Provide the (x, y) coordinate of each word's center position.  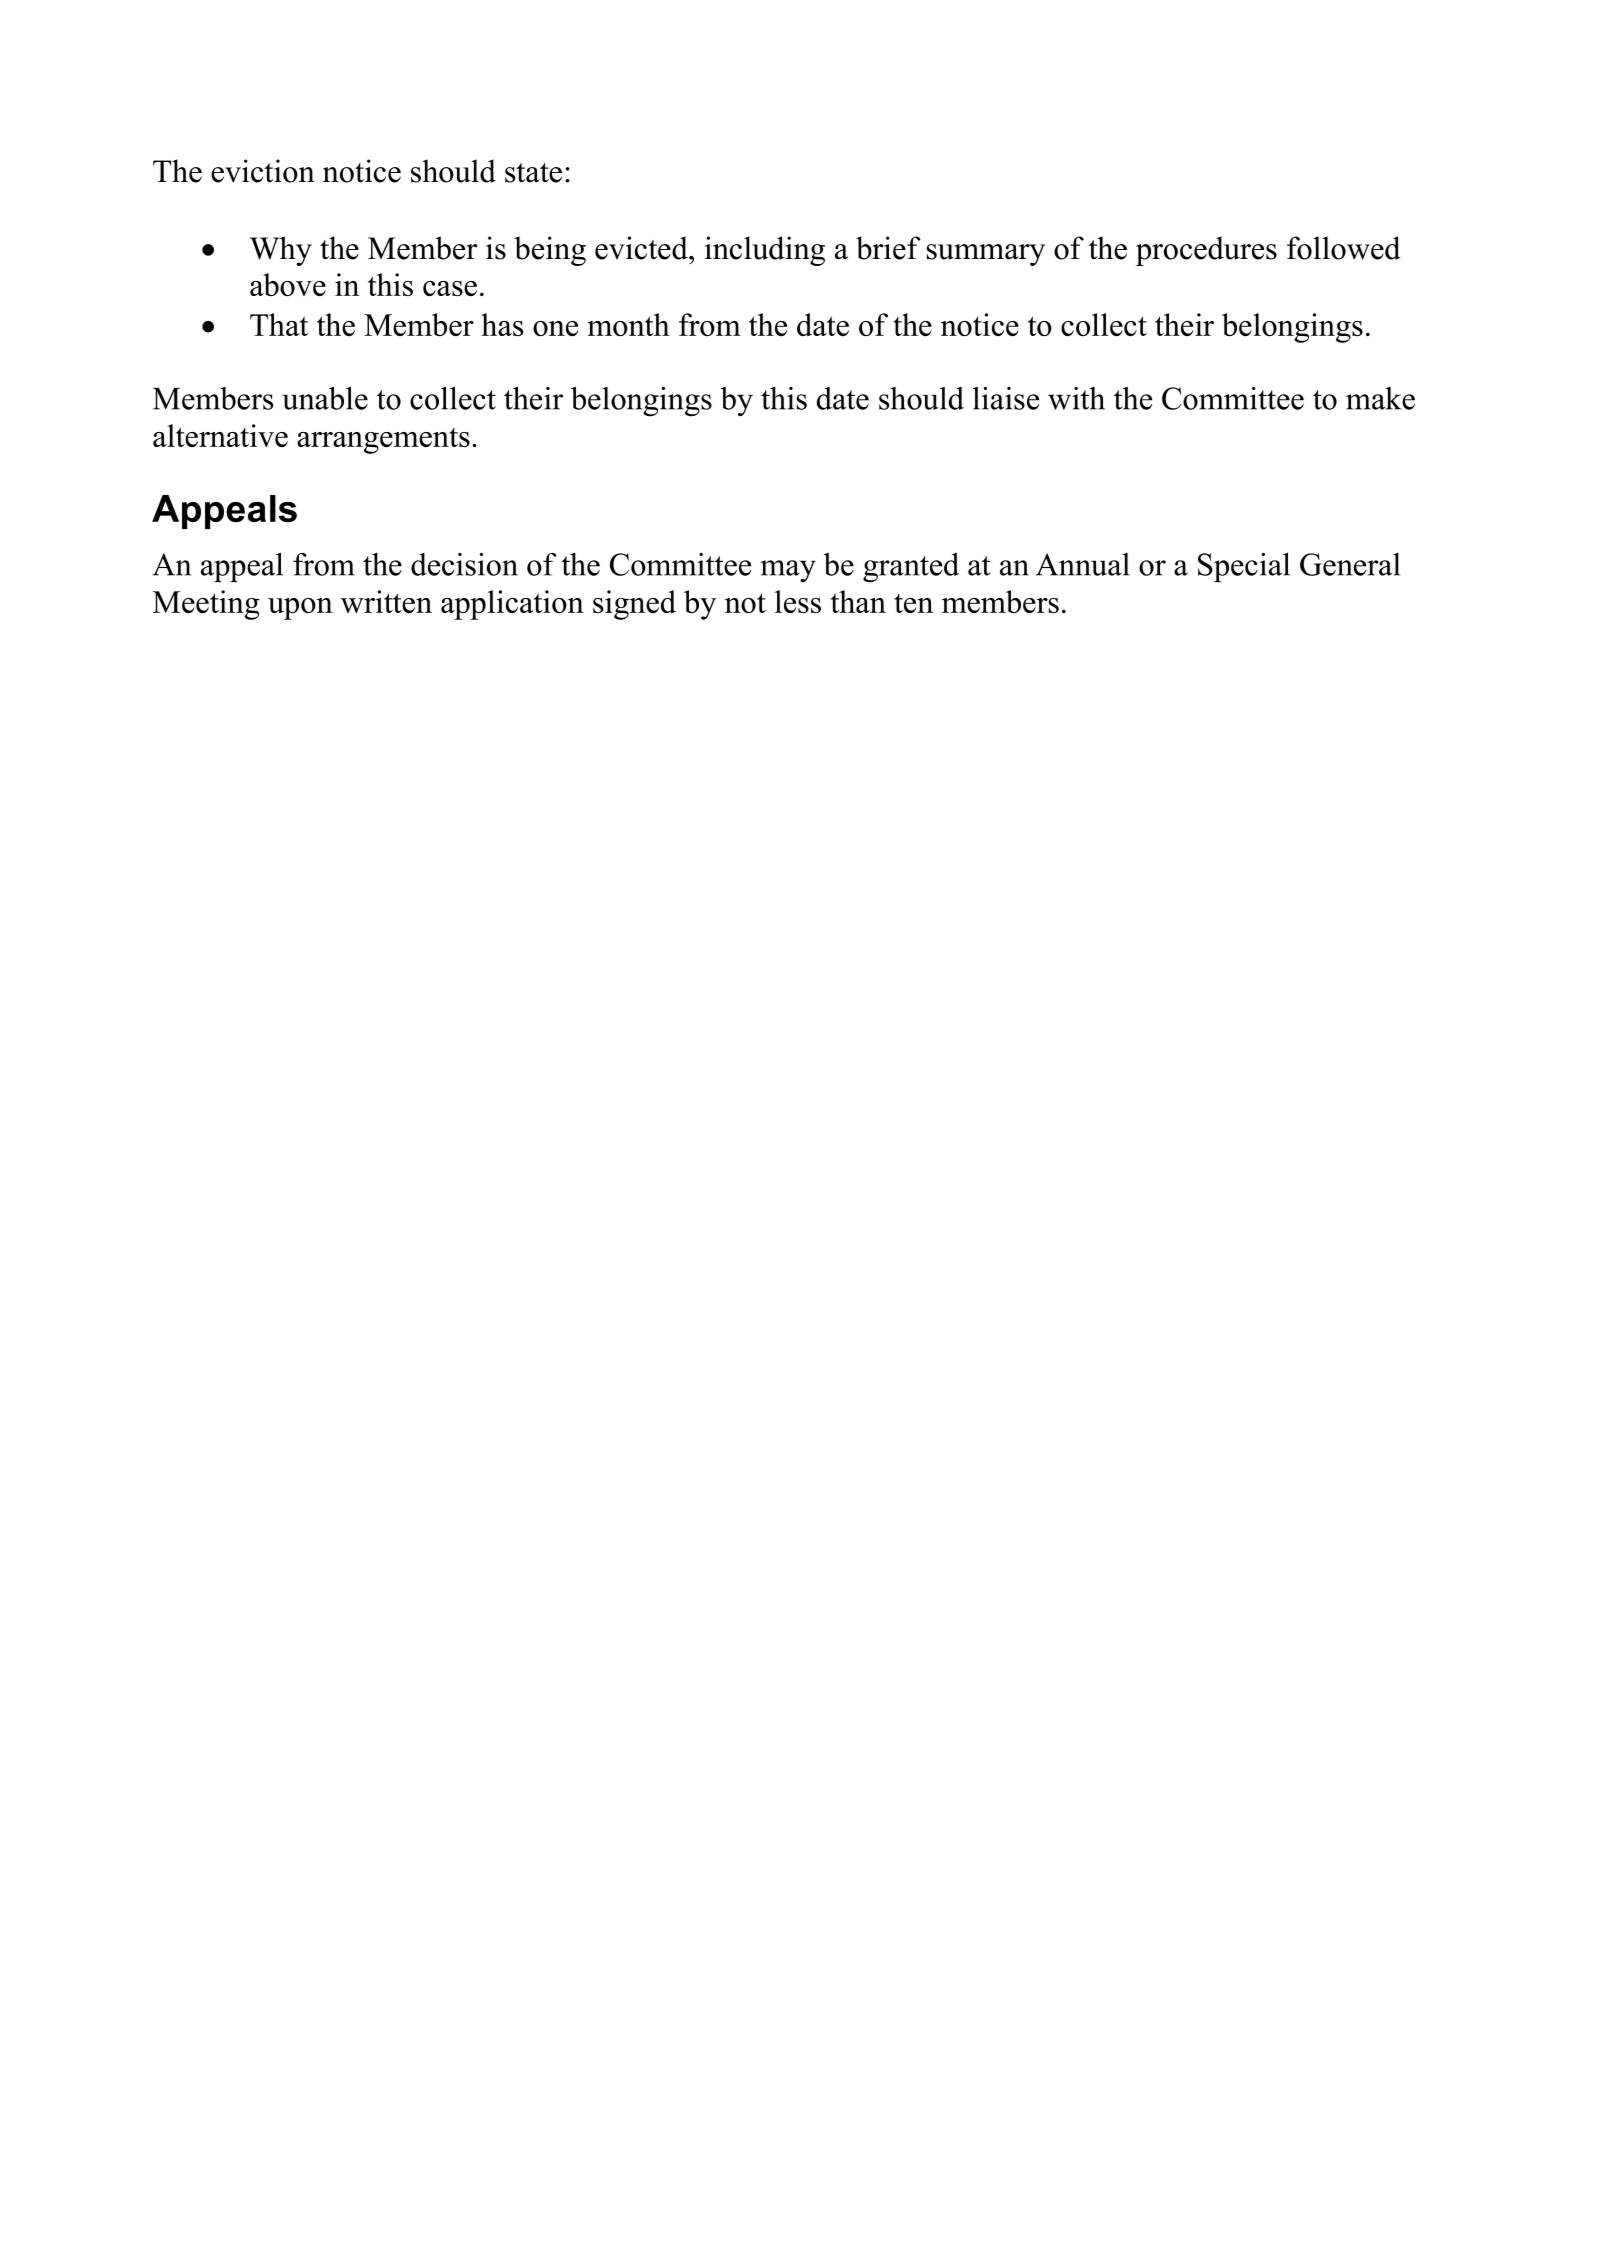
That (279, 324)
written (386, 601)
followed (1344, 248)
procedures (1206, 251)
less (798, 601)
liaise (1006, 398)
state (533, 173)
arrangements (383, 441)
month (628, 324)
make (1380, 398)
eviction (263, 171)
